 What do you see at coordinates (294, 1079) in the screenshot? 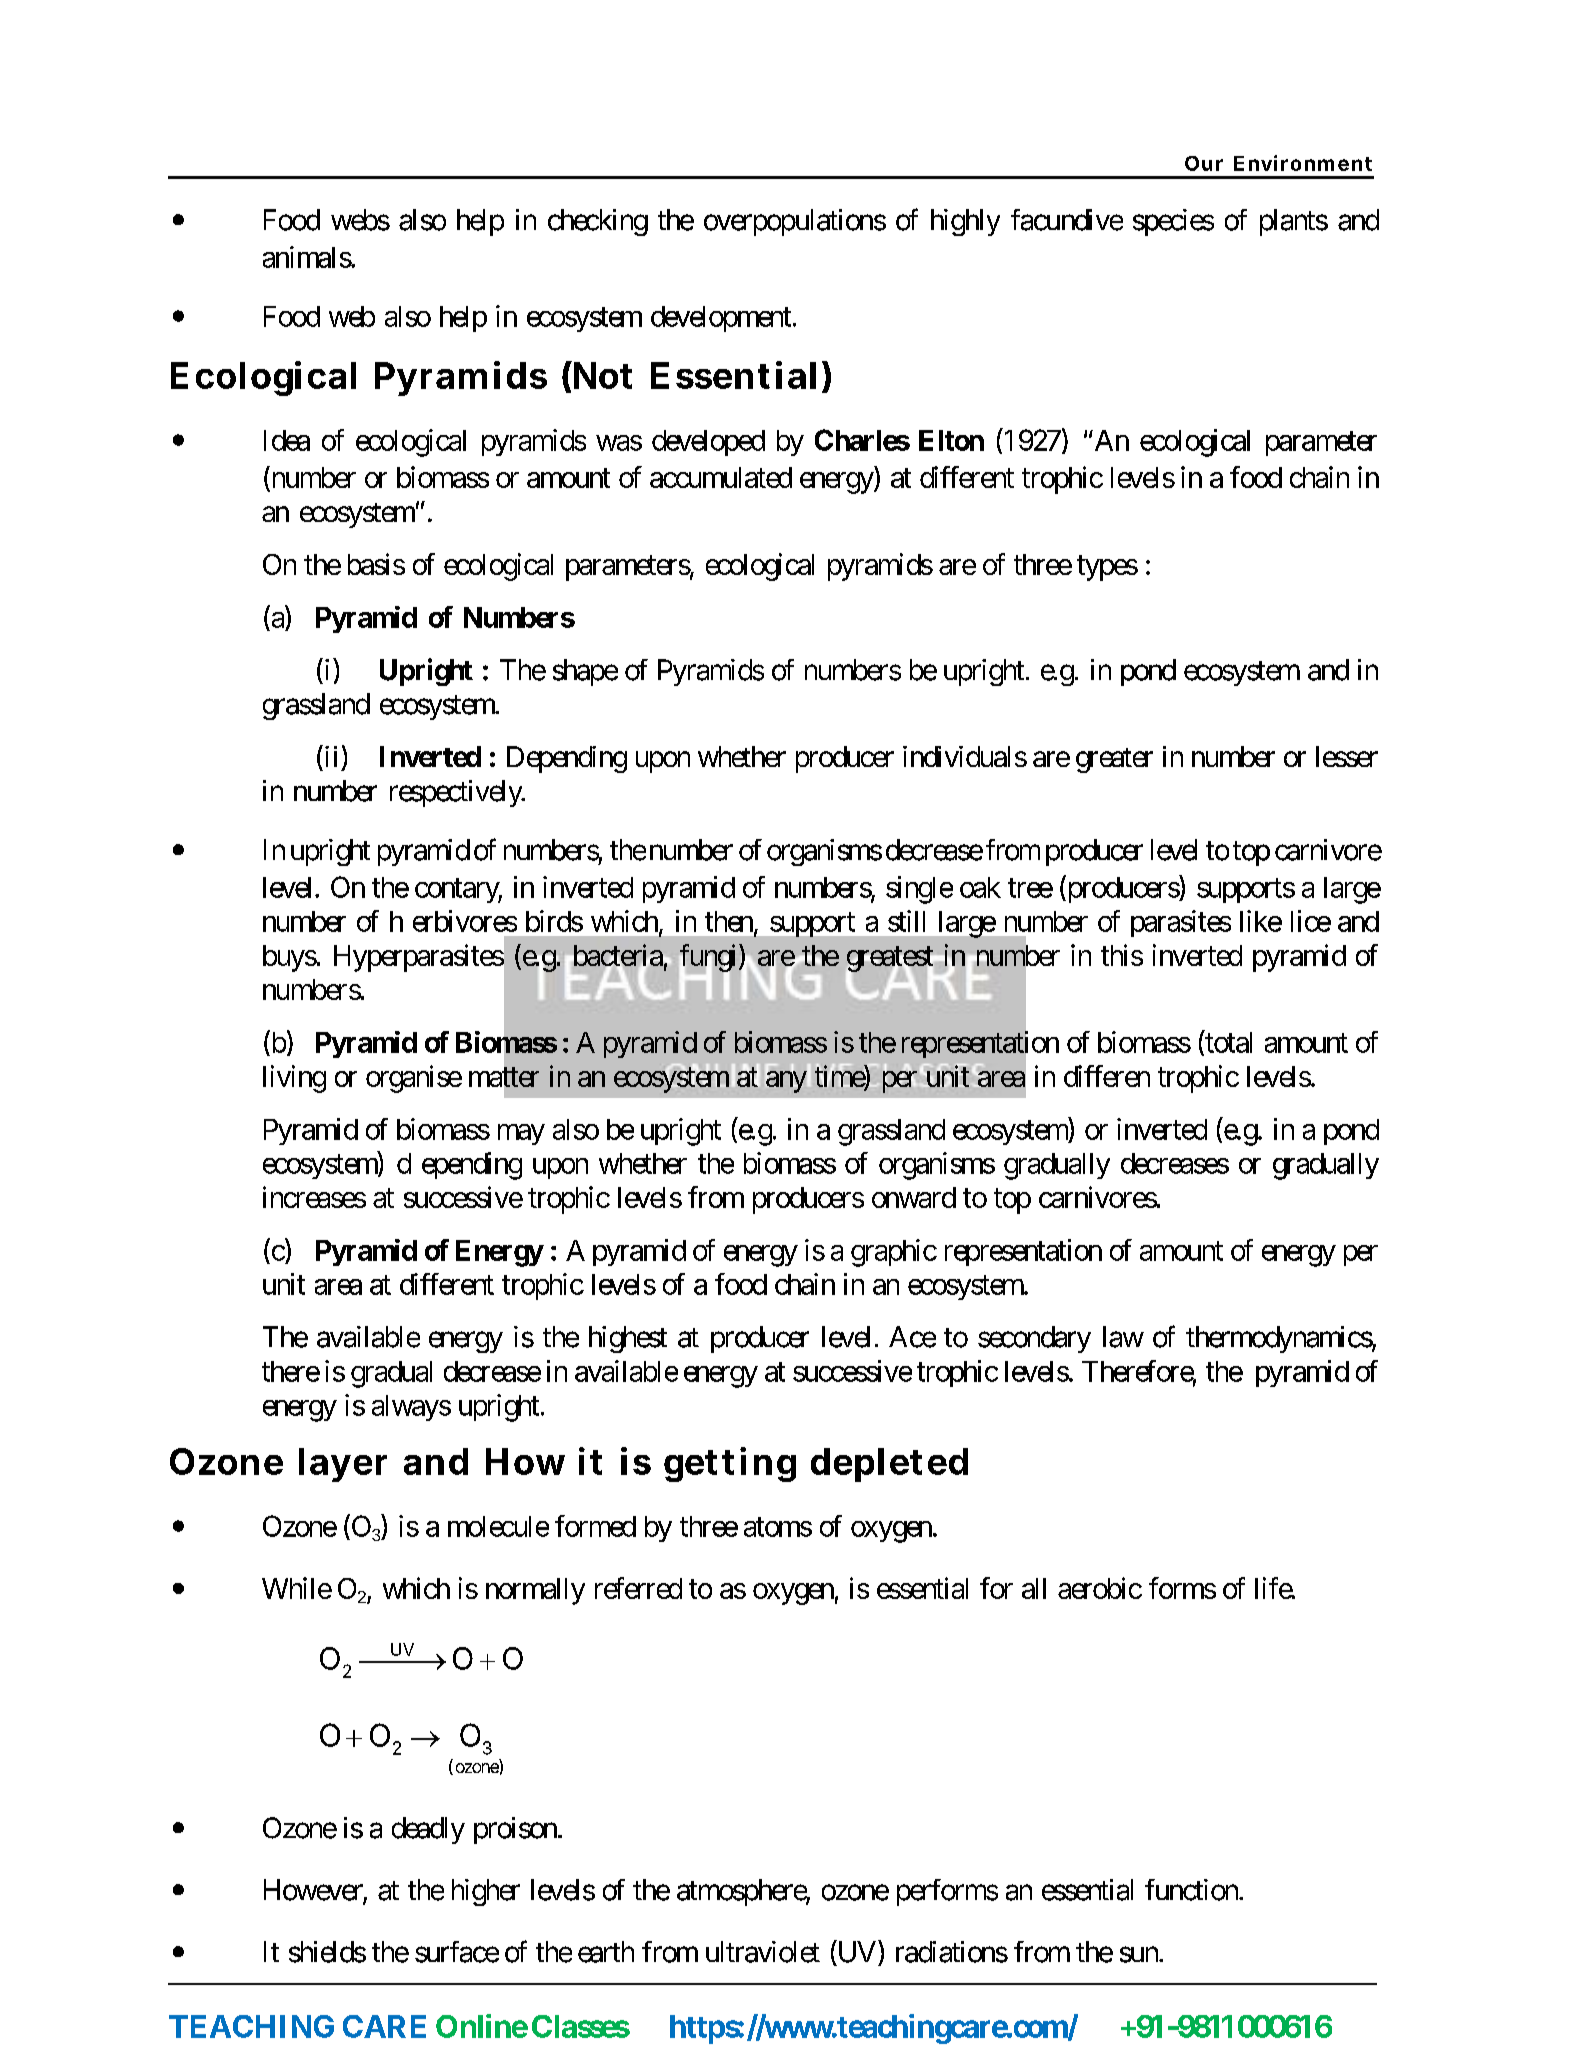
I see `living` at bounding box center [294, 1079].
